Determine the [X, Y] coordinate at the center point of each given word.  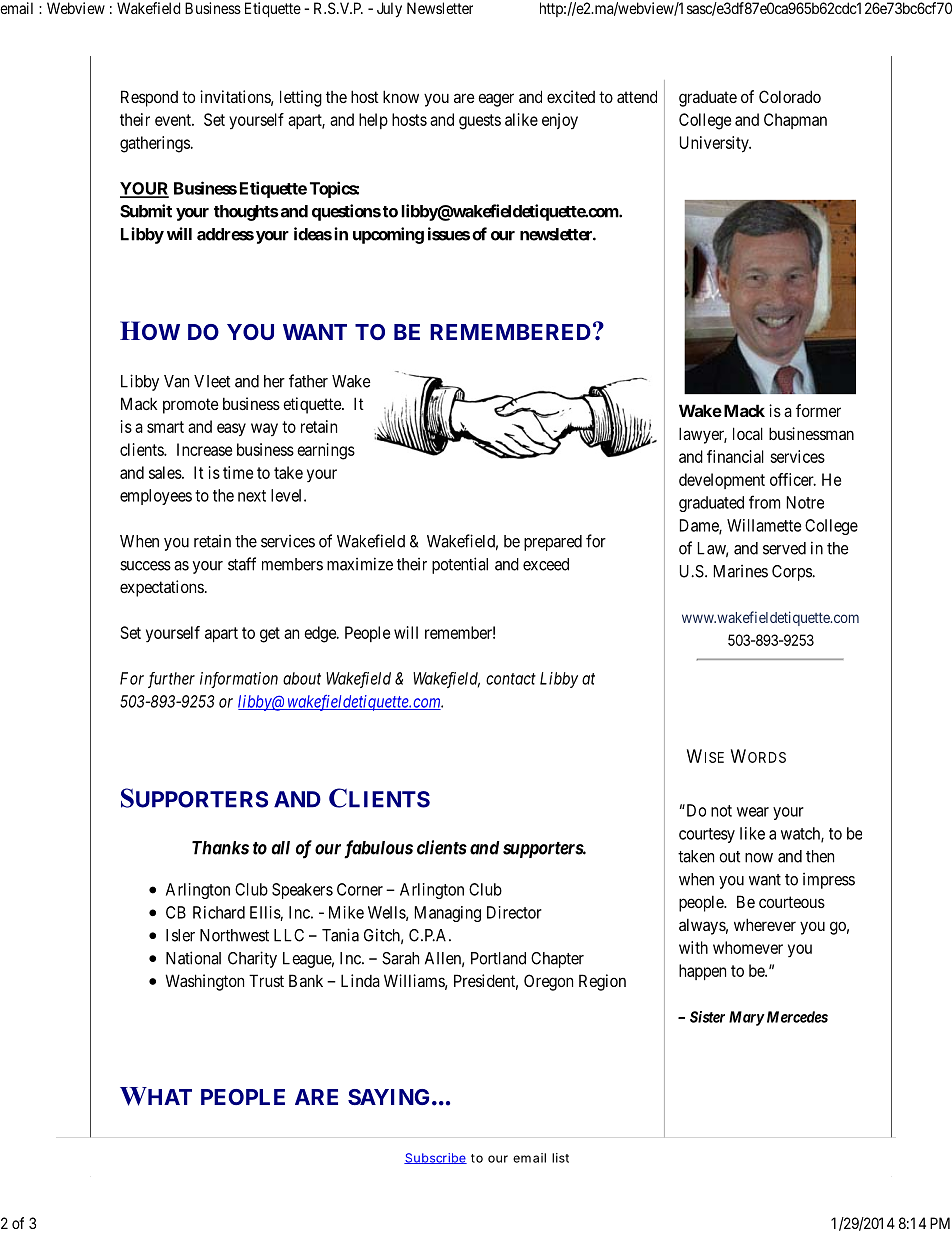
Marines [741, 571]
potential [460, 565]
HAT [168, 1096]
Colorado [790, 96]
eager [496, 100]
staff [242, 564]
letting [301, 98]
